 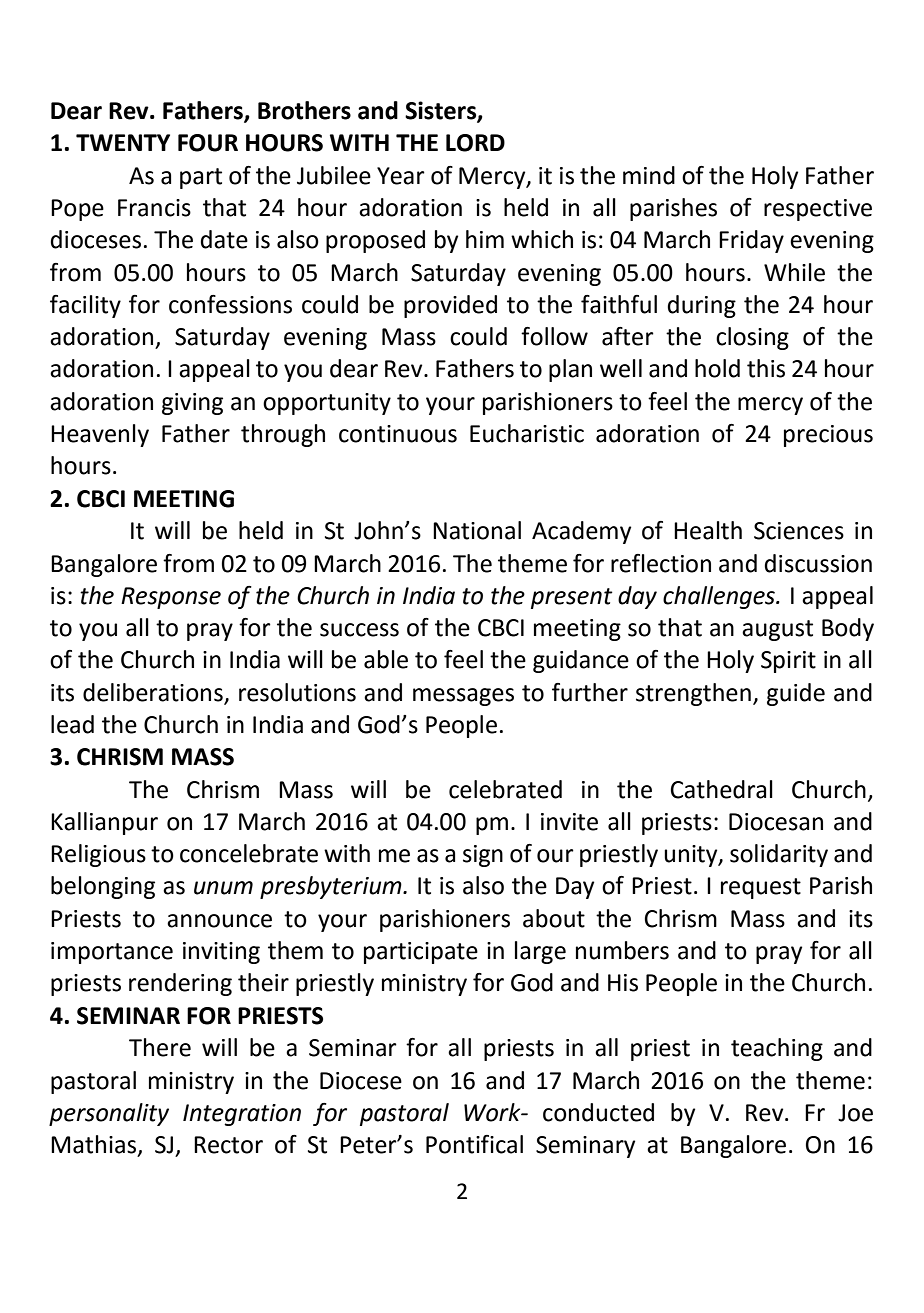 I want to click on august, so click(x=777, y=630).
